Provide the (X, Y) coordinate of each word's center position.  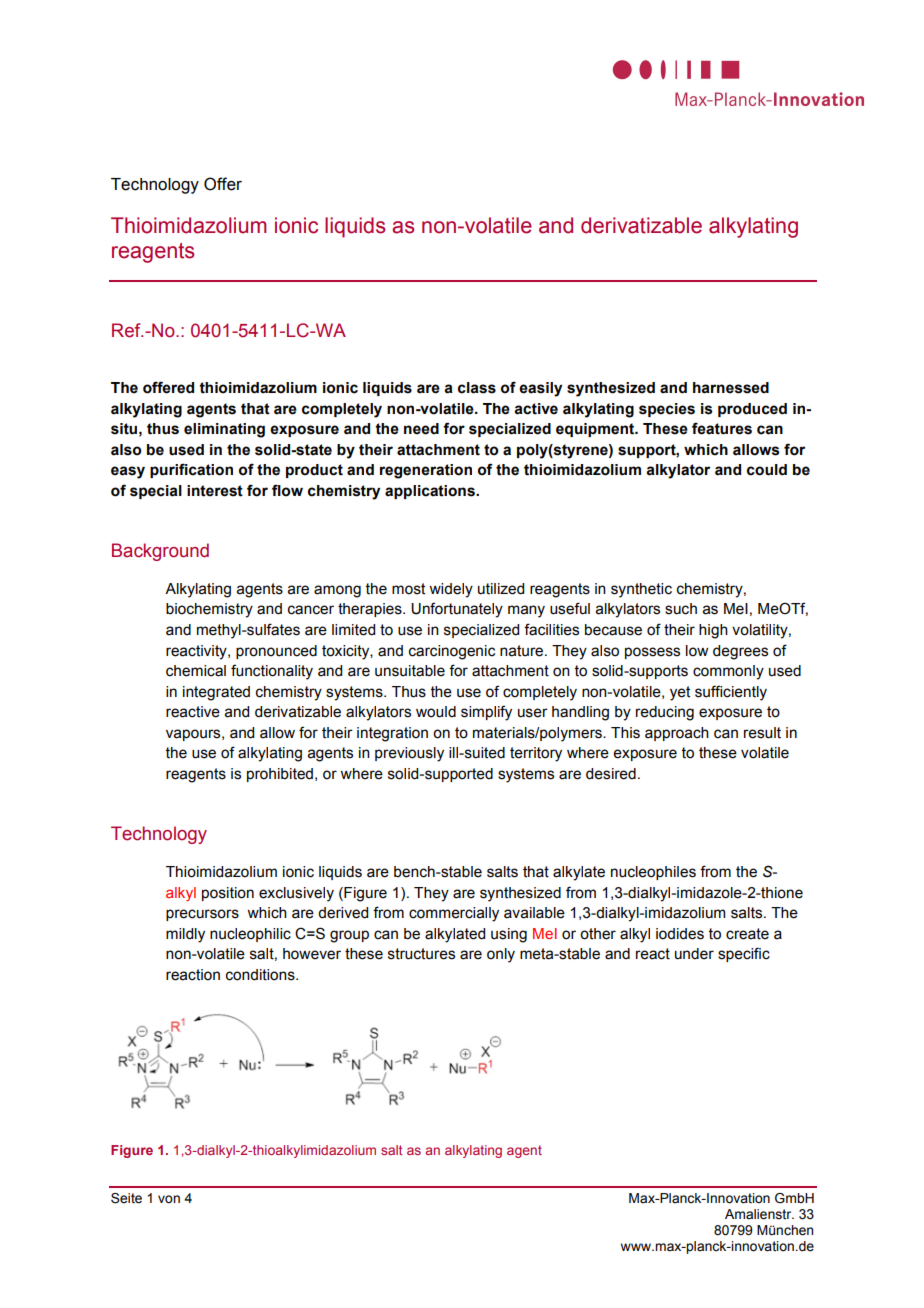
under (694, 954)
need (421, 429)
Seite (126, 1198)
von (169, 1199)
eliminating (224, 430)
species (667, 410)
